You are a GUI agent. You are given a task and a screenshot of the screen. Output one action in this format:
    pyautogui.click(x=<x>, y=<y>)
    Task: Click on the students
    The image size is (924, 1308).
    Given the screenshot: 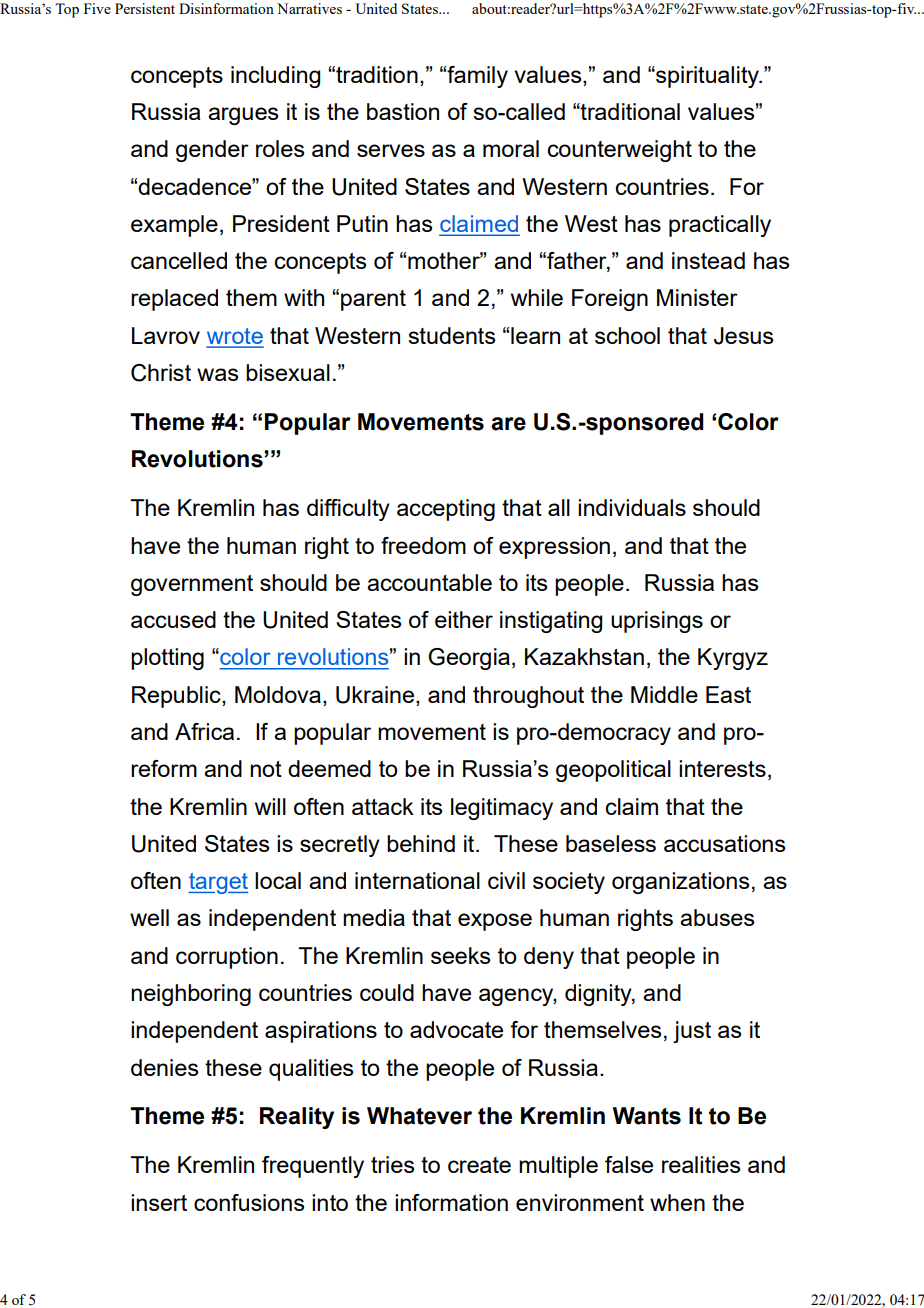 What is the action you would take?
    pyautogui.click(x=451, y=335)
